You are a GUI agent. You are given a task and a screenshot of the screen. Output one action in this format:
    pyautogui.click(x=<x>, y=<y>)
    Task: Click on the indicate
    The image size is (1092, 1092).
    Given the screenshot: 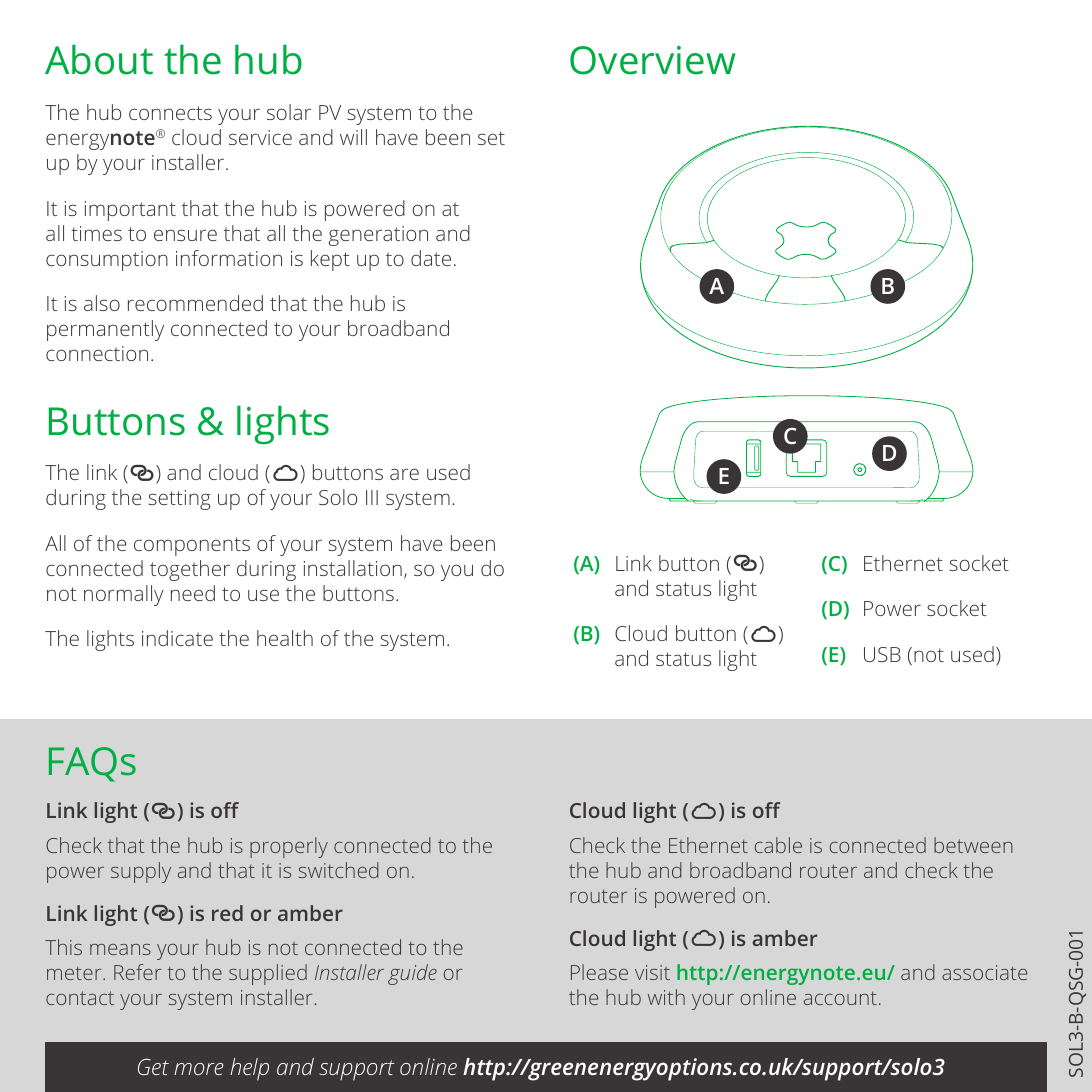 What is the action you would take?
    pyautogui.click(x=177, y=638)
